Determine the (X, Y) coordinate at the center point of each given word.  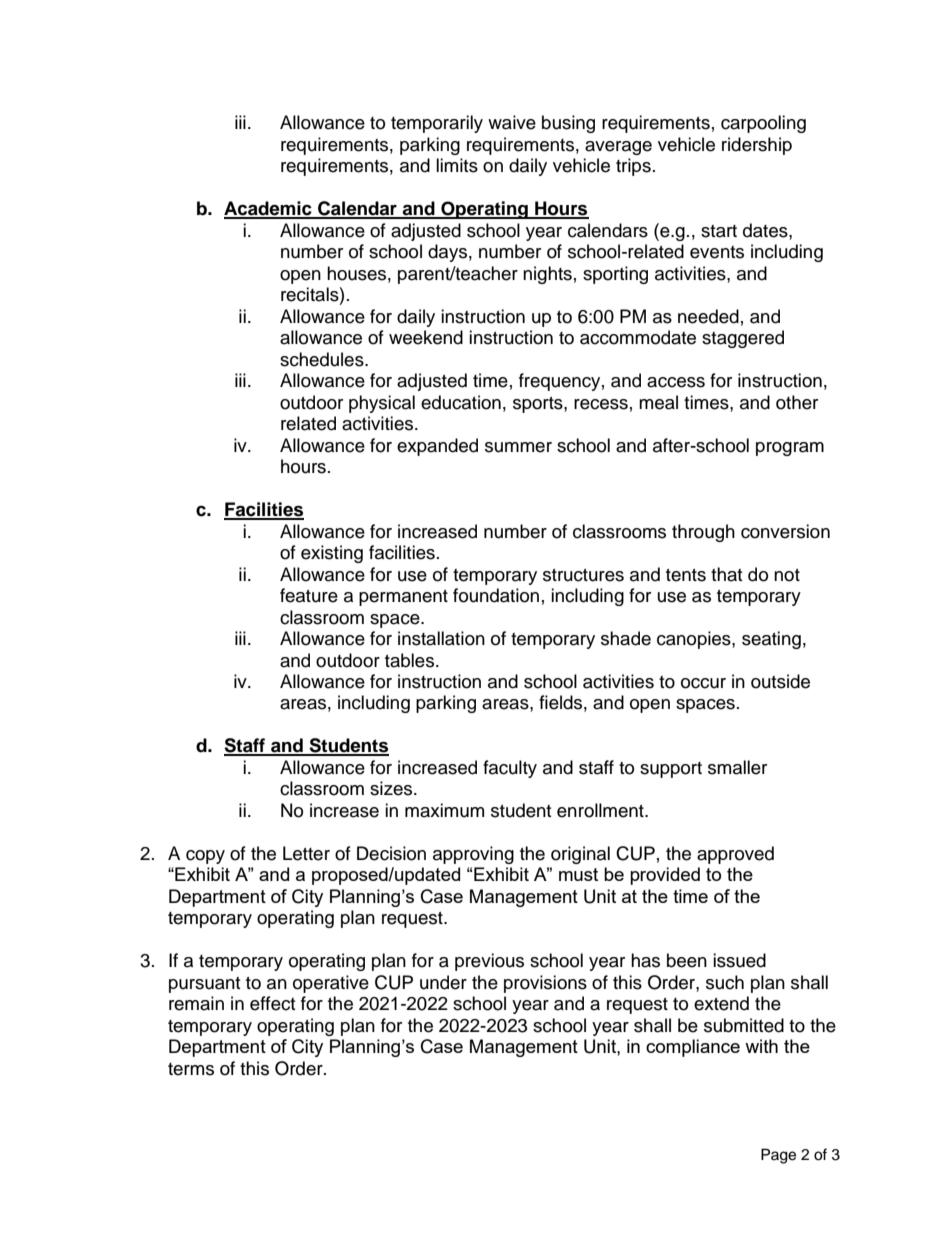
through (703, 533)
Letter (306, 853)
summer (518, 447)
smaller (737, 767)
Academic (269, 209)
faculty (510, 769)
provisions (545, 984)
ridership (757, 146)
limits (457, 165)
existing (332, 554)
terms (191, 1069)
